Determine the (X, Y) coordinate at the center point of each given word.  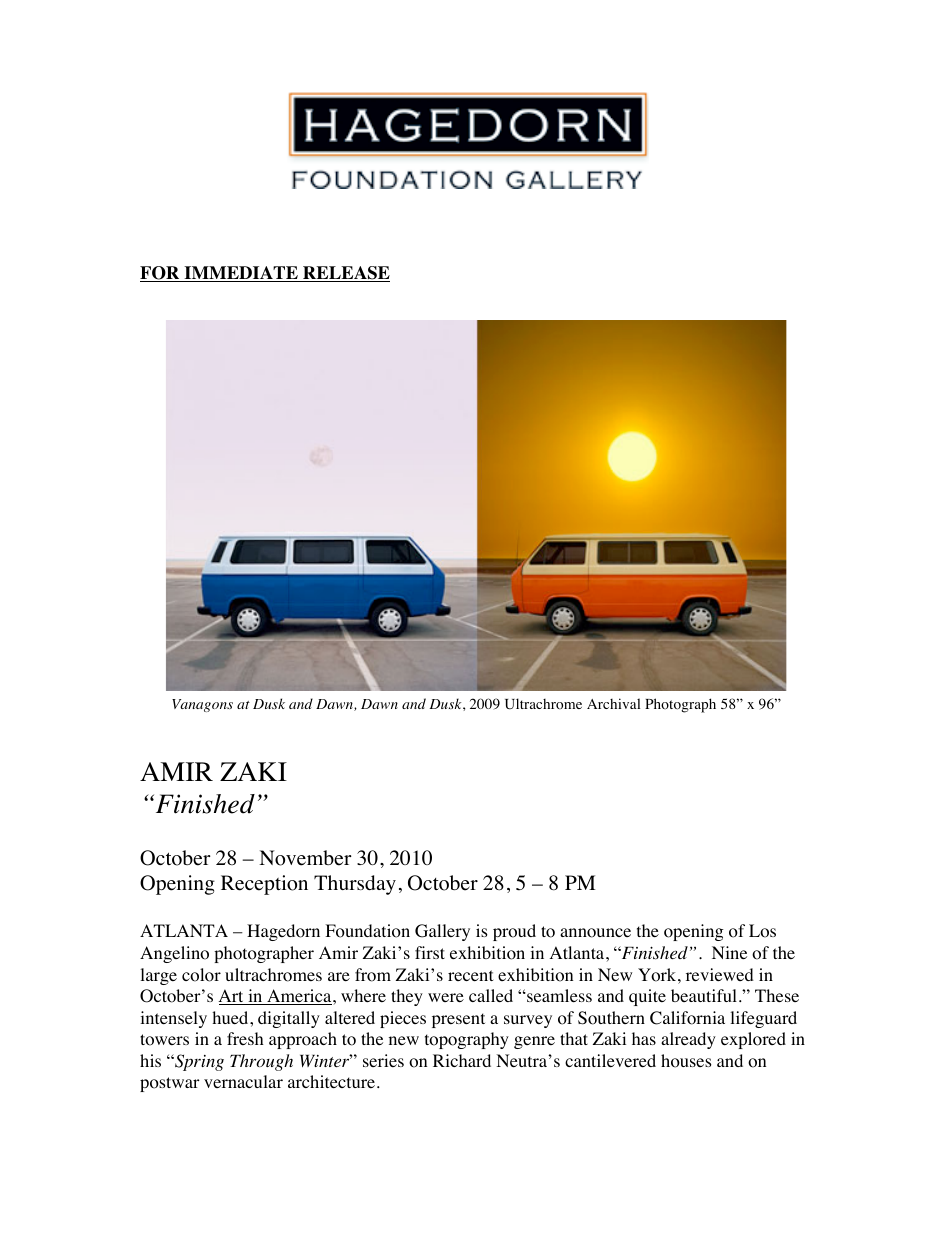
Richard (462, 1060)
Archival (613, 703)
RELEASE (345, 274)
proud (514, 932)
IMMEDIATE (241, 274)
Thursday (355, 885)
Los (762, 931)
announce (595, 933)
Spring (198, 1062)
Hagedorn (283, 932)
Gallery (442, 932)
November (305, 858)
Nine (729, 952)
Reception (264, 885)
